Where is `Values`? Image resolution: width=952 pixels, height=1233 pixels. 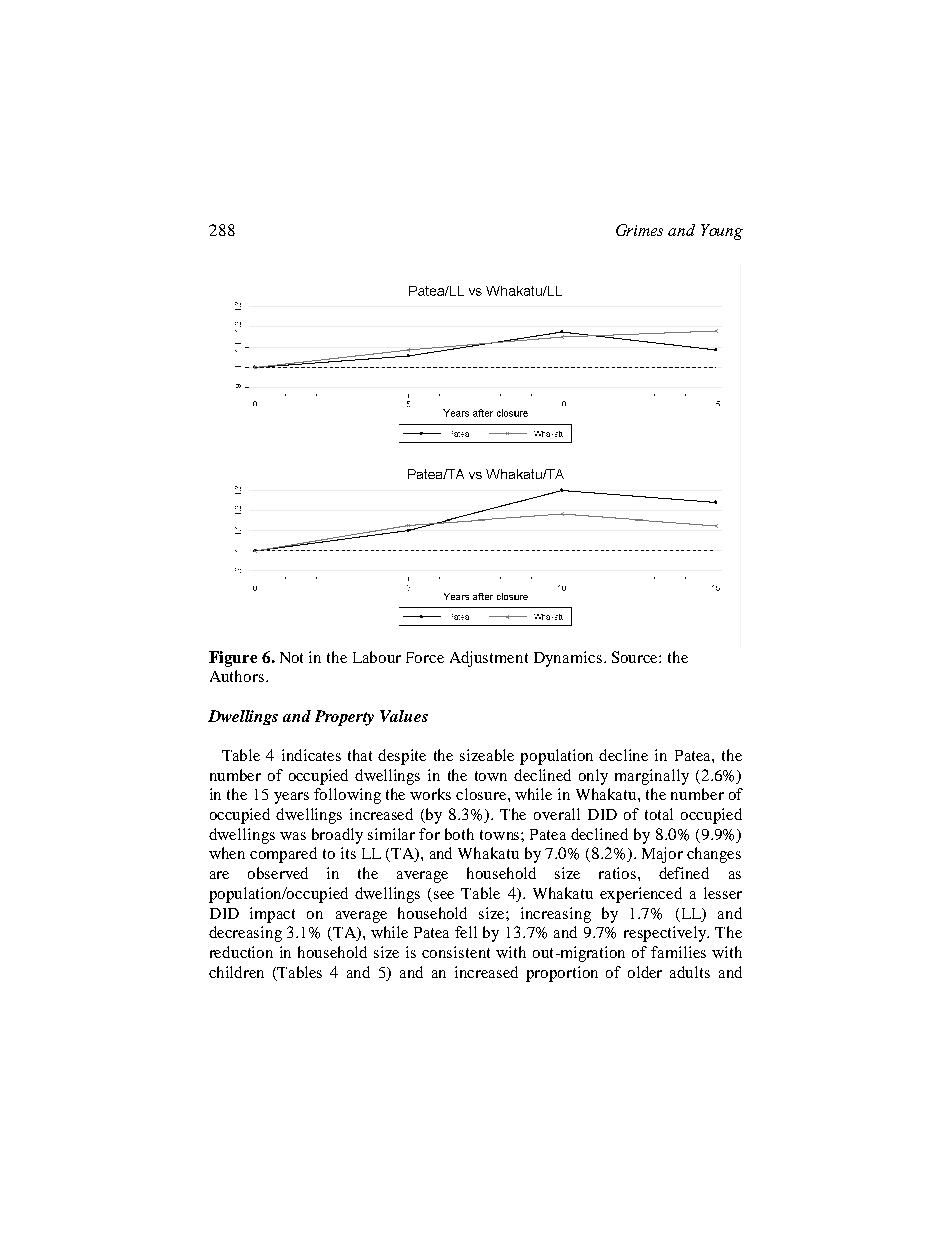 Values is located at coordinates (404, 716).
